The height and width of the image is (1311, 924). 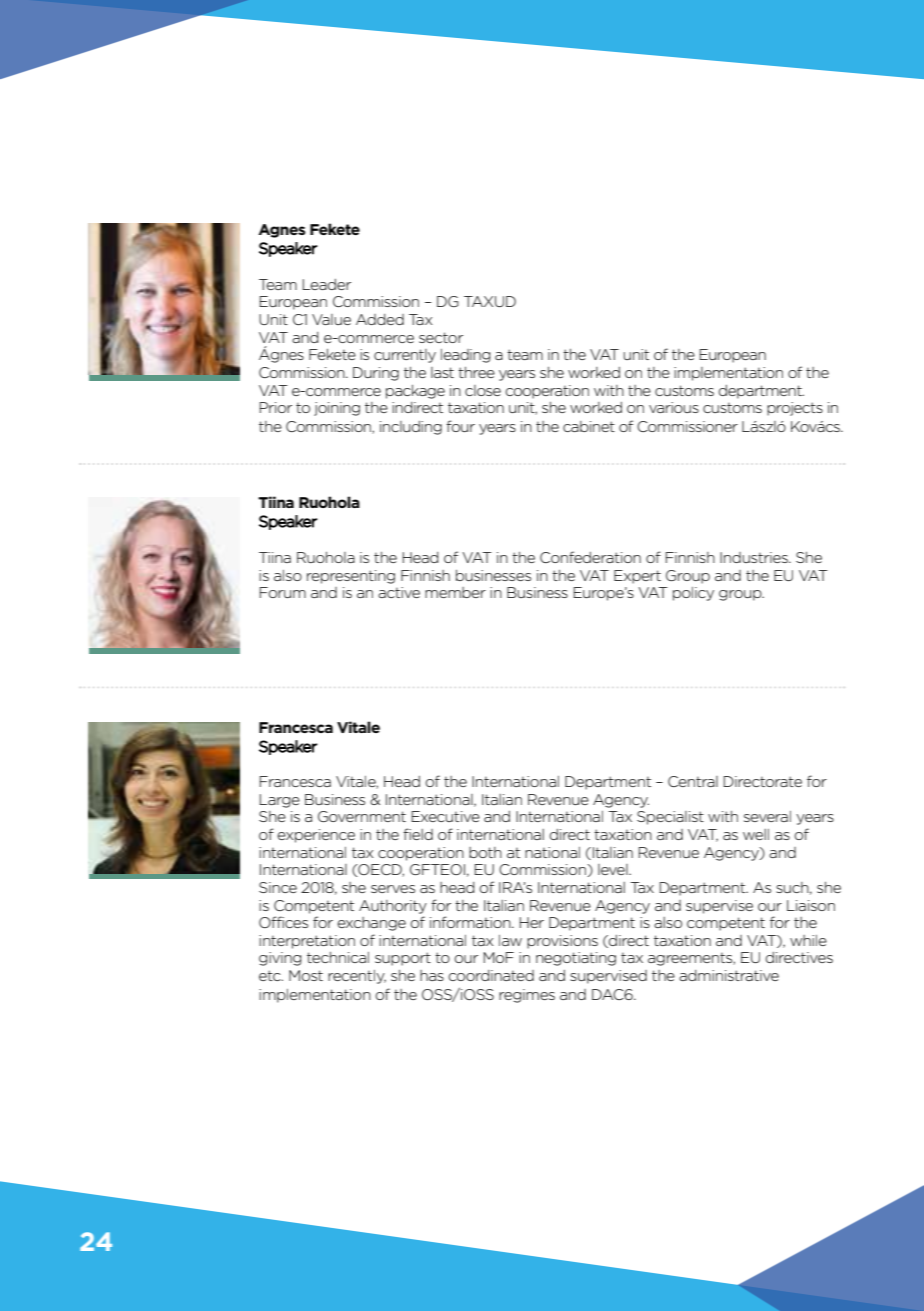 I want to click on projects, so click(x=795, y=409).
